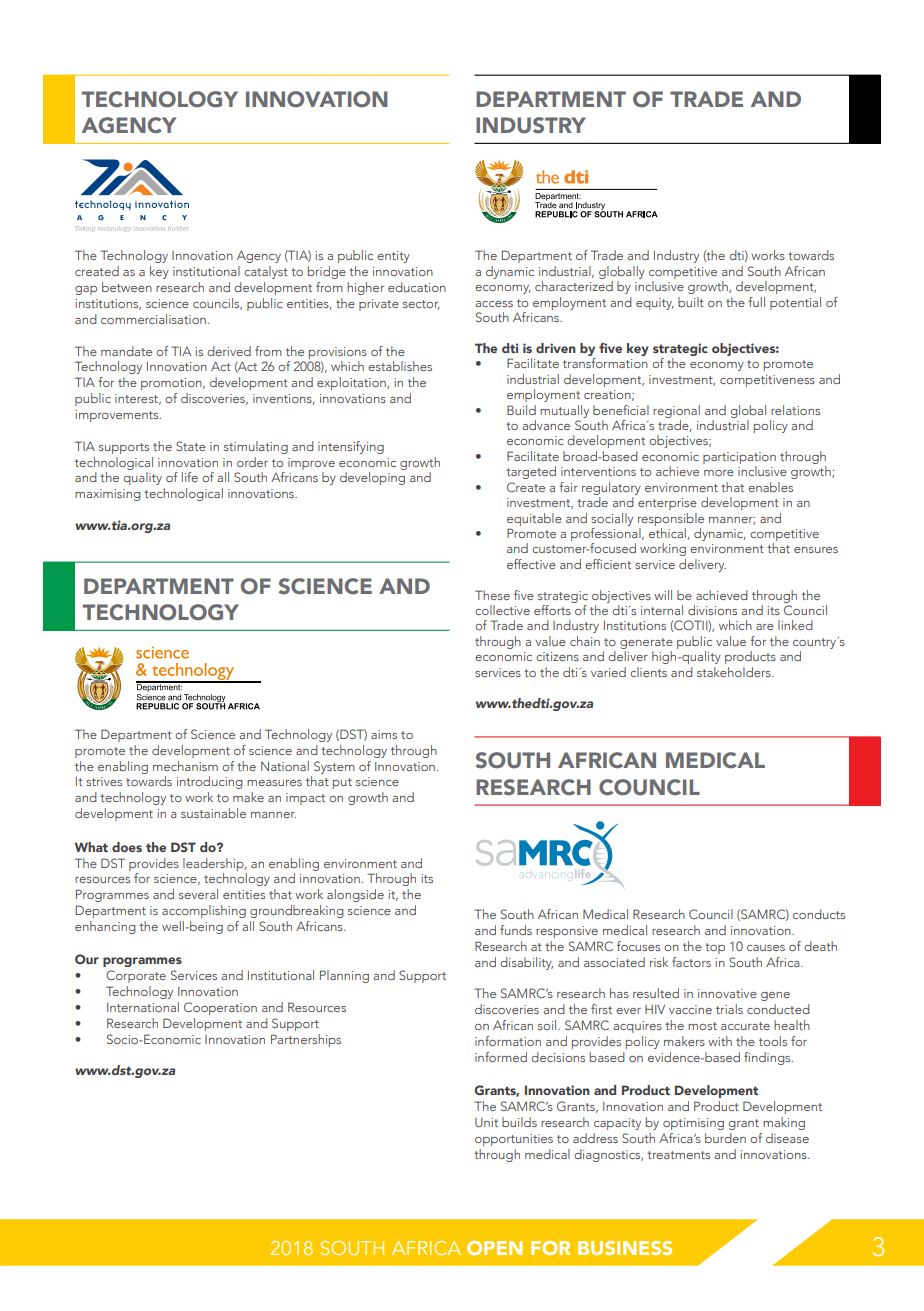 The width and height of the image is (924, 1311). What do you see at coordinates (534, 519) in the image?
I see `equitable` at bounding box center [534, 519].
